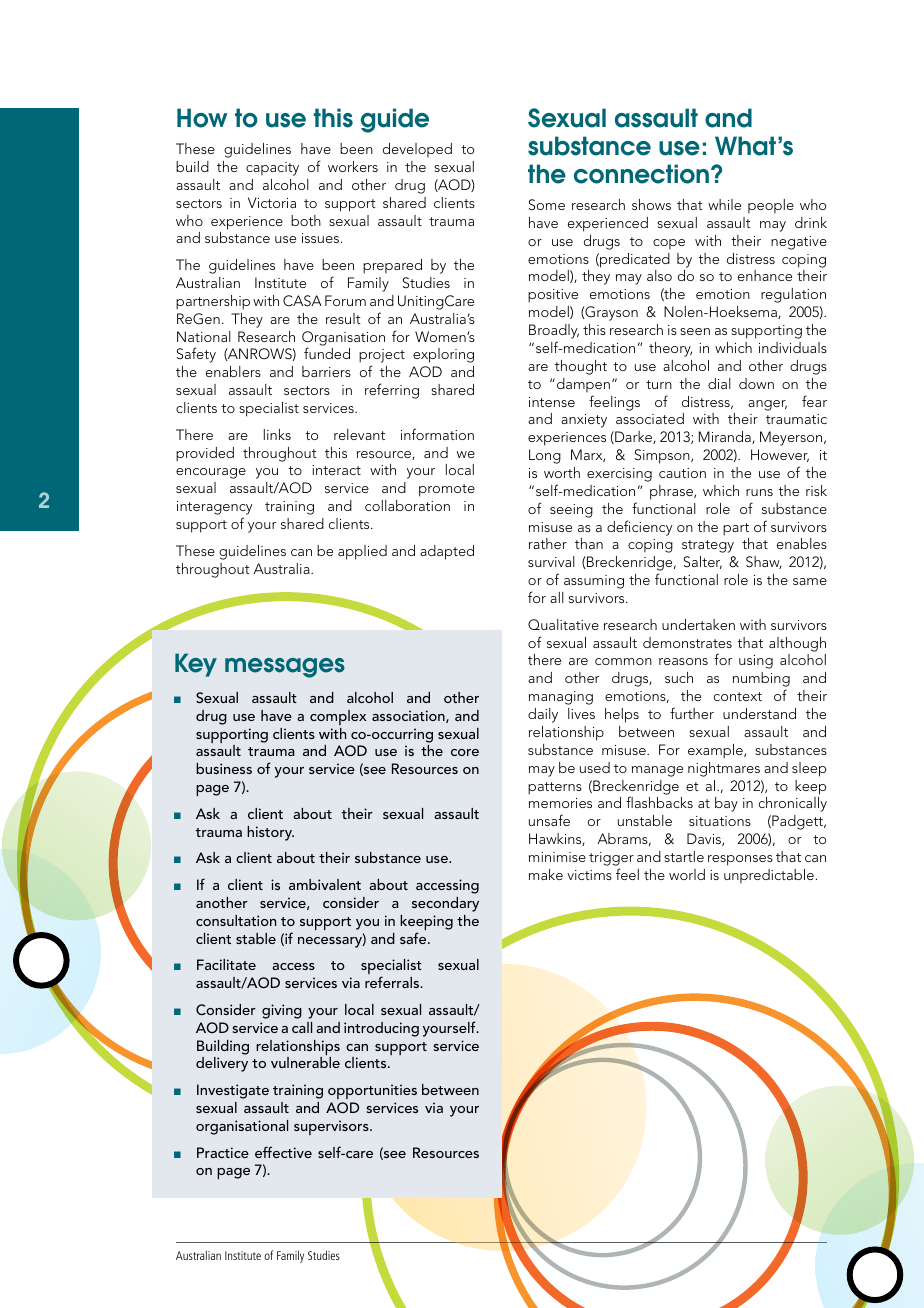  I want to click on while, so click(724, 204).
